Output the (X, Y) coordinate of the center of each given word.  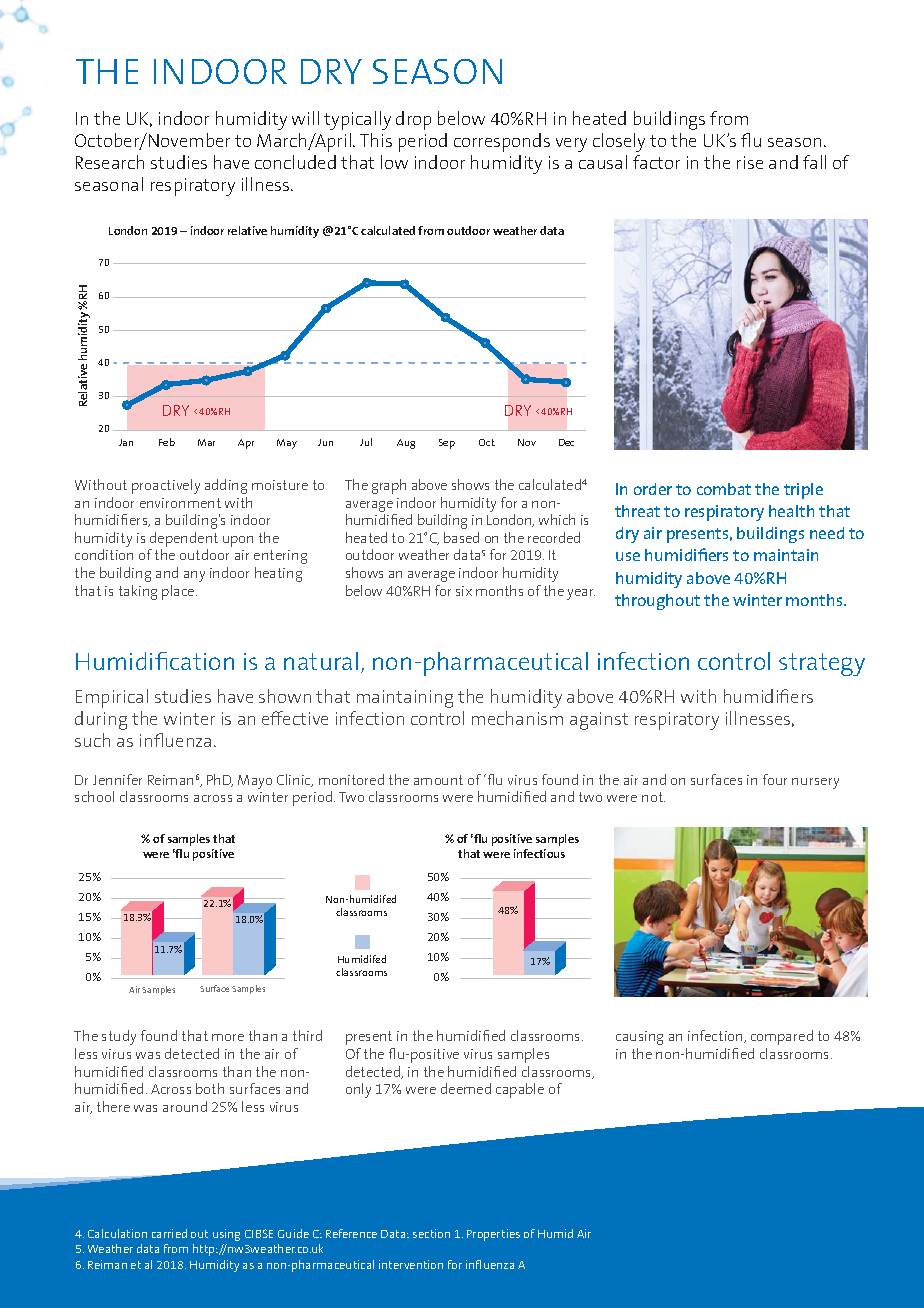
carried (169, 1233)
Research (110, 162)
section (431, 1233)
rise (750, 162)
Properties (493, 1235)
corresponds (502, 142)
